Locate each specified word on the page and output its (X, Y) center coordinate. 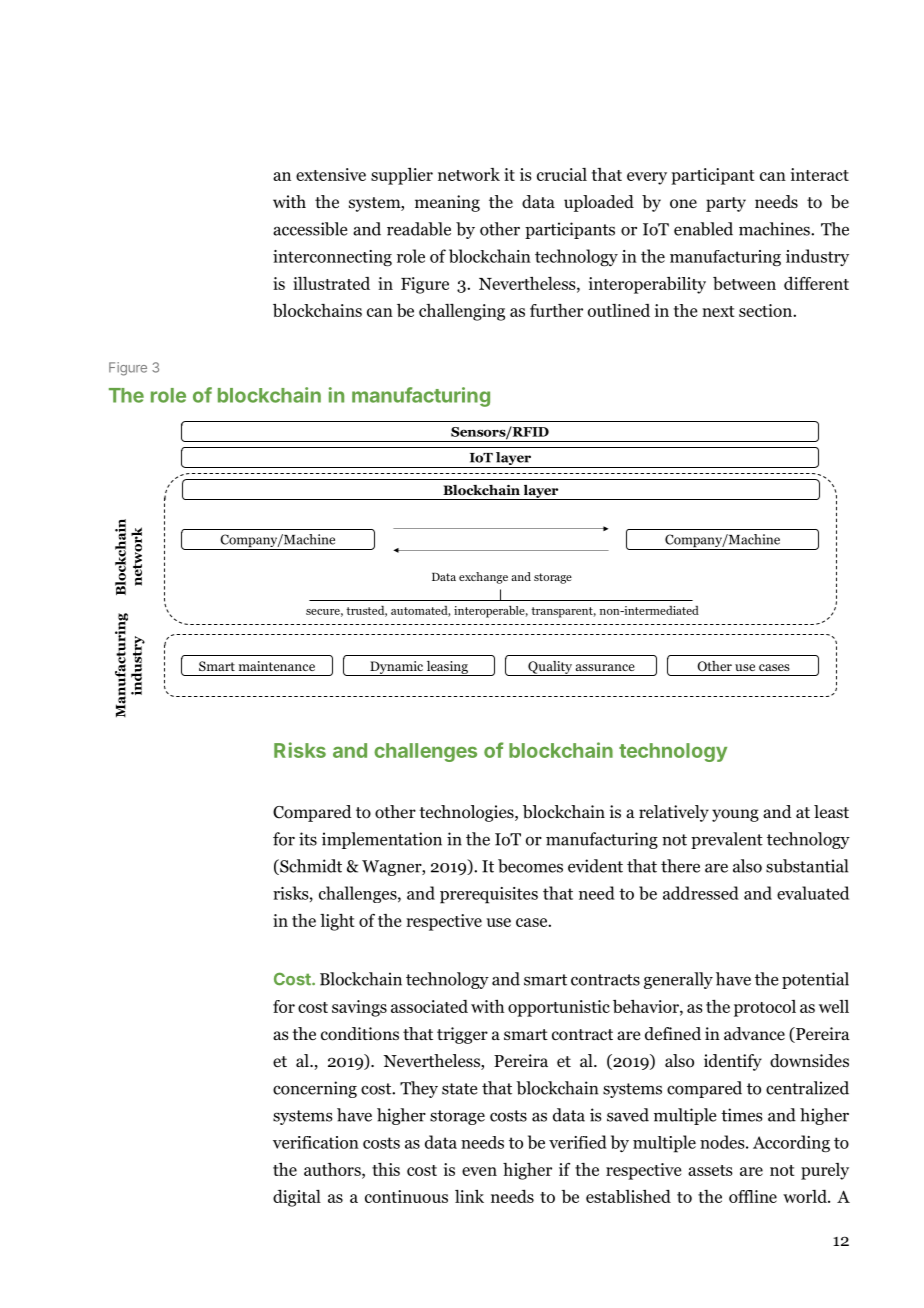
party (726, 204)
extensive (331, 174)
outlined (619, 310)
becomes (530, 866)
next (718, 311)
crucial (562, 174)
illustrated (331, 283)
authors (333, 1169)
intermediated (660, 610)
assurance (605, 667)
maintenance (277, 666)
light (337, 922)
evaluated (813, 893)
